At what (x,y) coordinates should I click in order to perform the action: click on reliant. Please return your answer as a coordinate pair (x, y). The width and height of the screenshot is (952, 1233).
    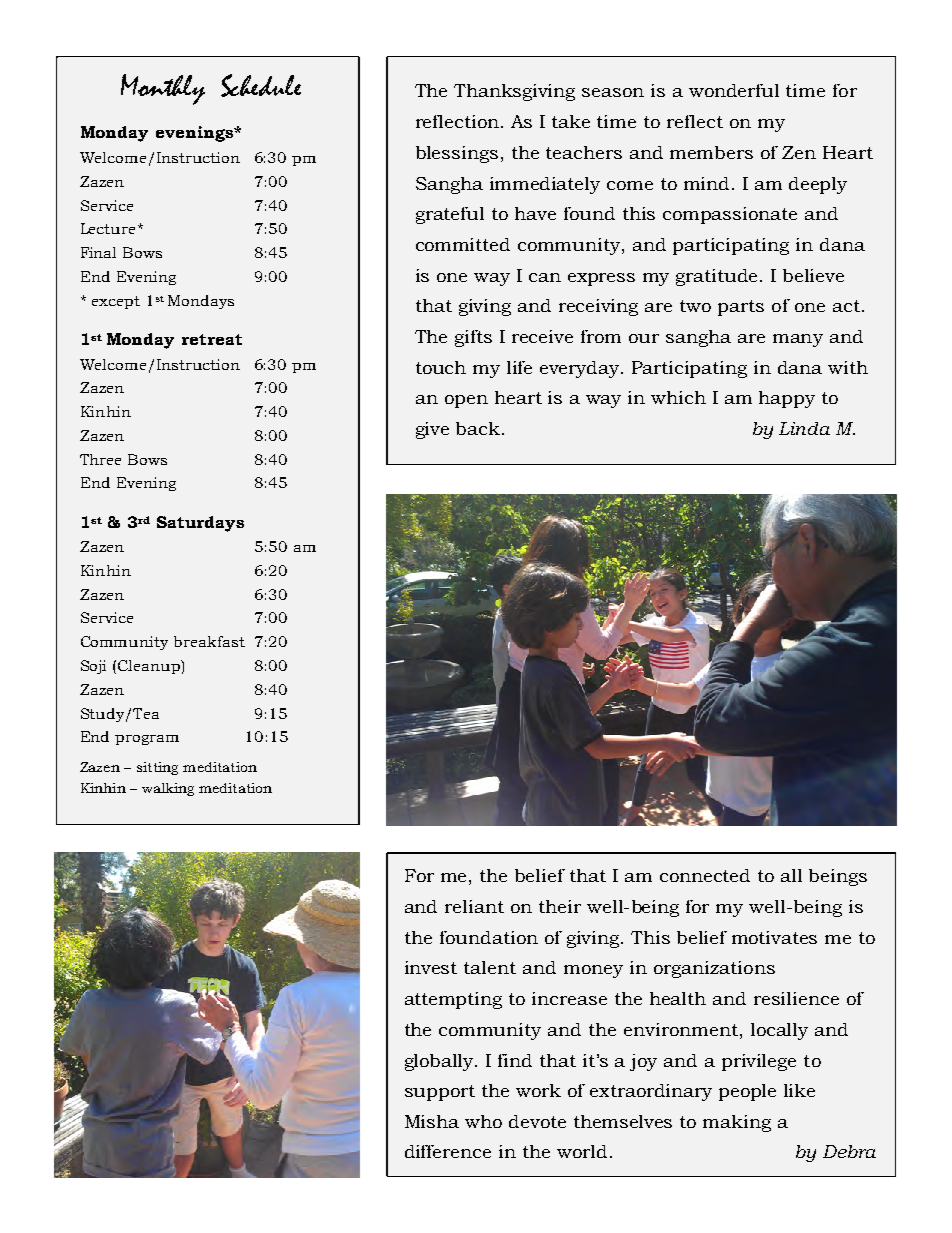
    Looking at the image, I should click on (474, 906).
